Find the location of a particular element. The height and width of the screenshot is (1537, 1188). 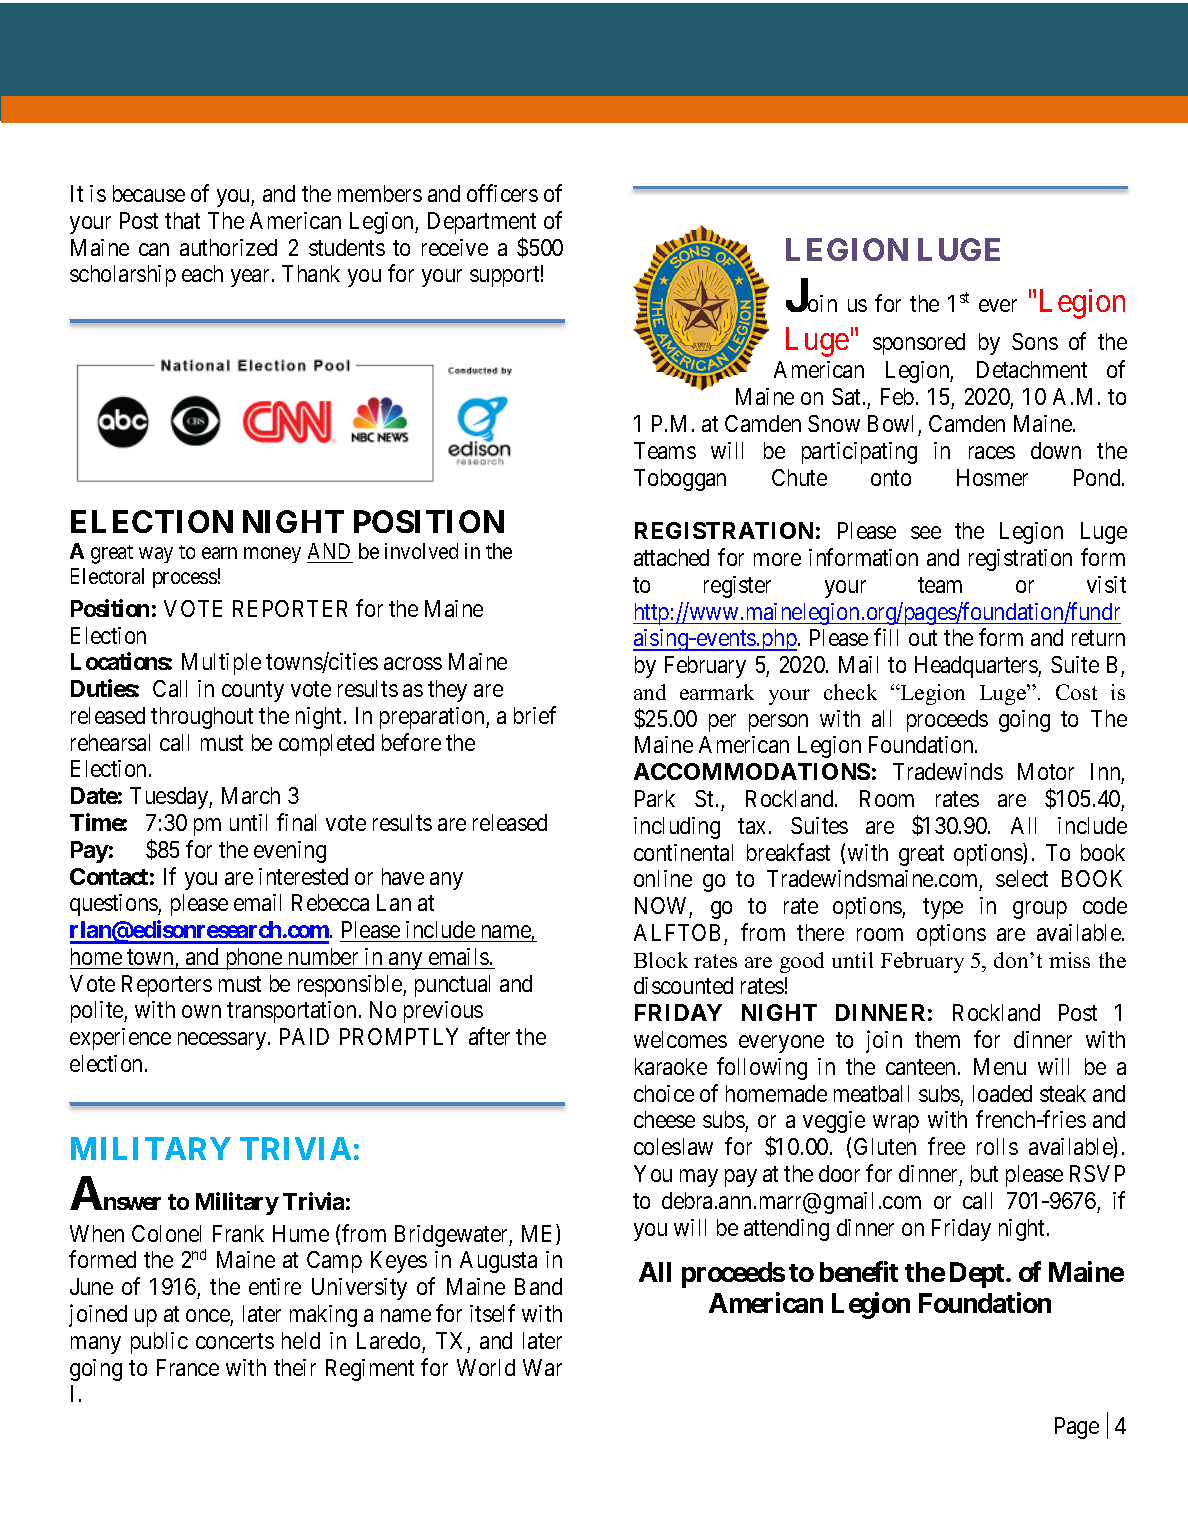

Sons is located at coordinates (1035, 341).
